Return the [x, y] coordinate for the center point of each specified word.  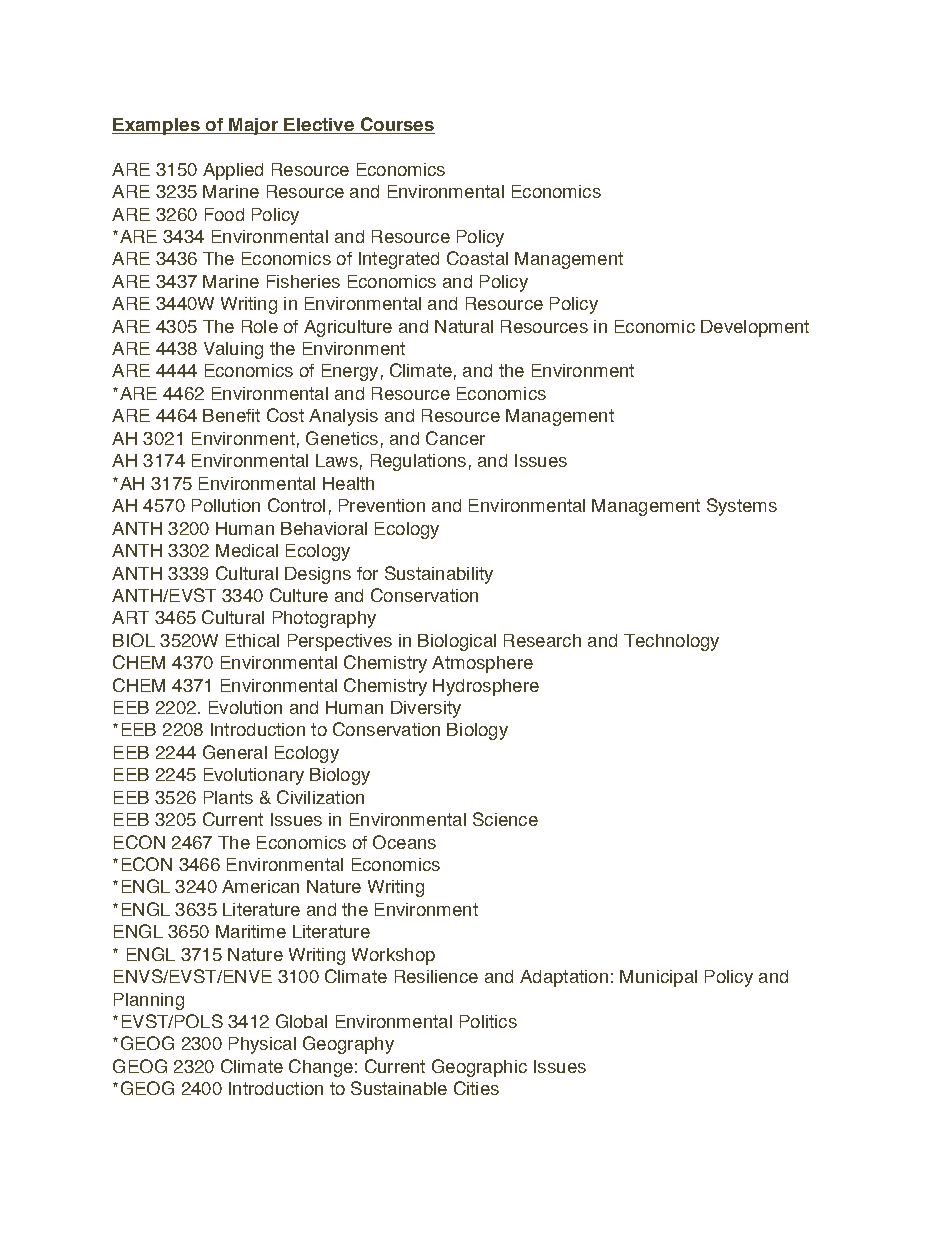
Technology [671, 642]
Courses [396, 125]
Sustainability [439, 575]
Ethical [252, 640]
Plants [228, 797]
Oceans [404, 842]
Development [755, 328]
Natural [464, 326]
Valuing [233, 350]
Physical [262, 1045]
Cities [476, 1088]
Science [505, 819]
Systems [742, 507]
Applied [233, 171]
